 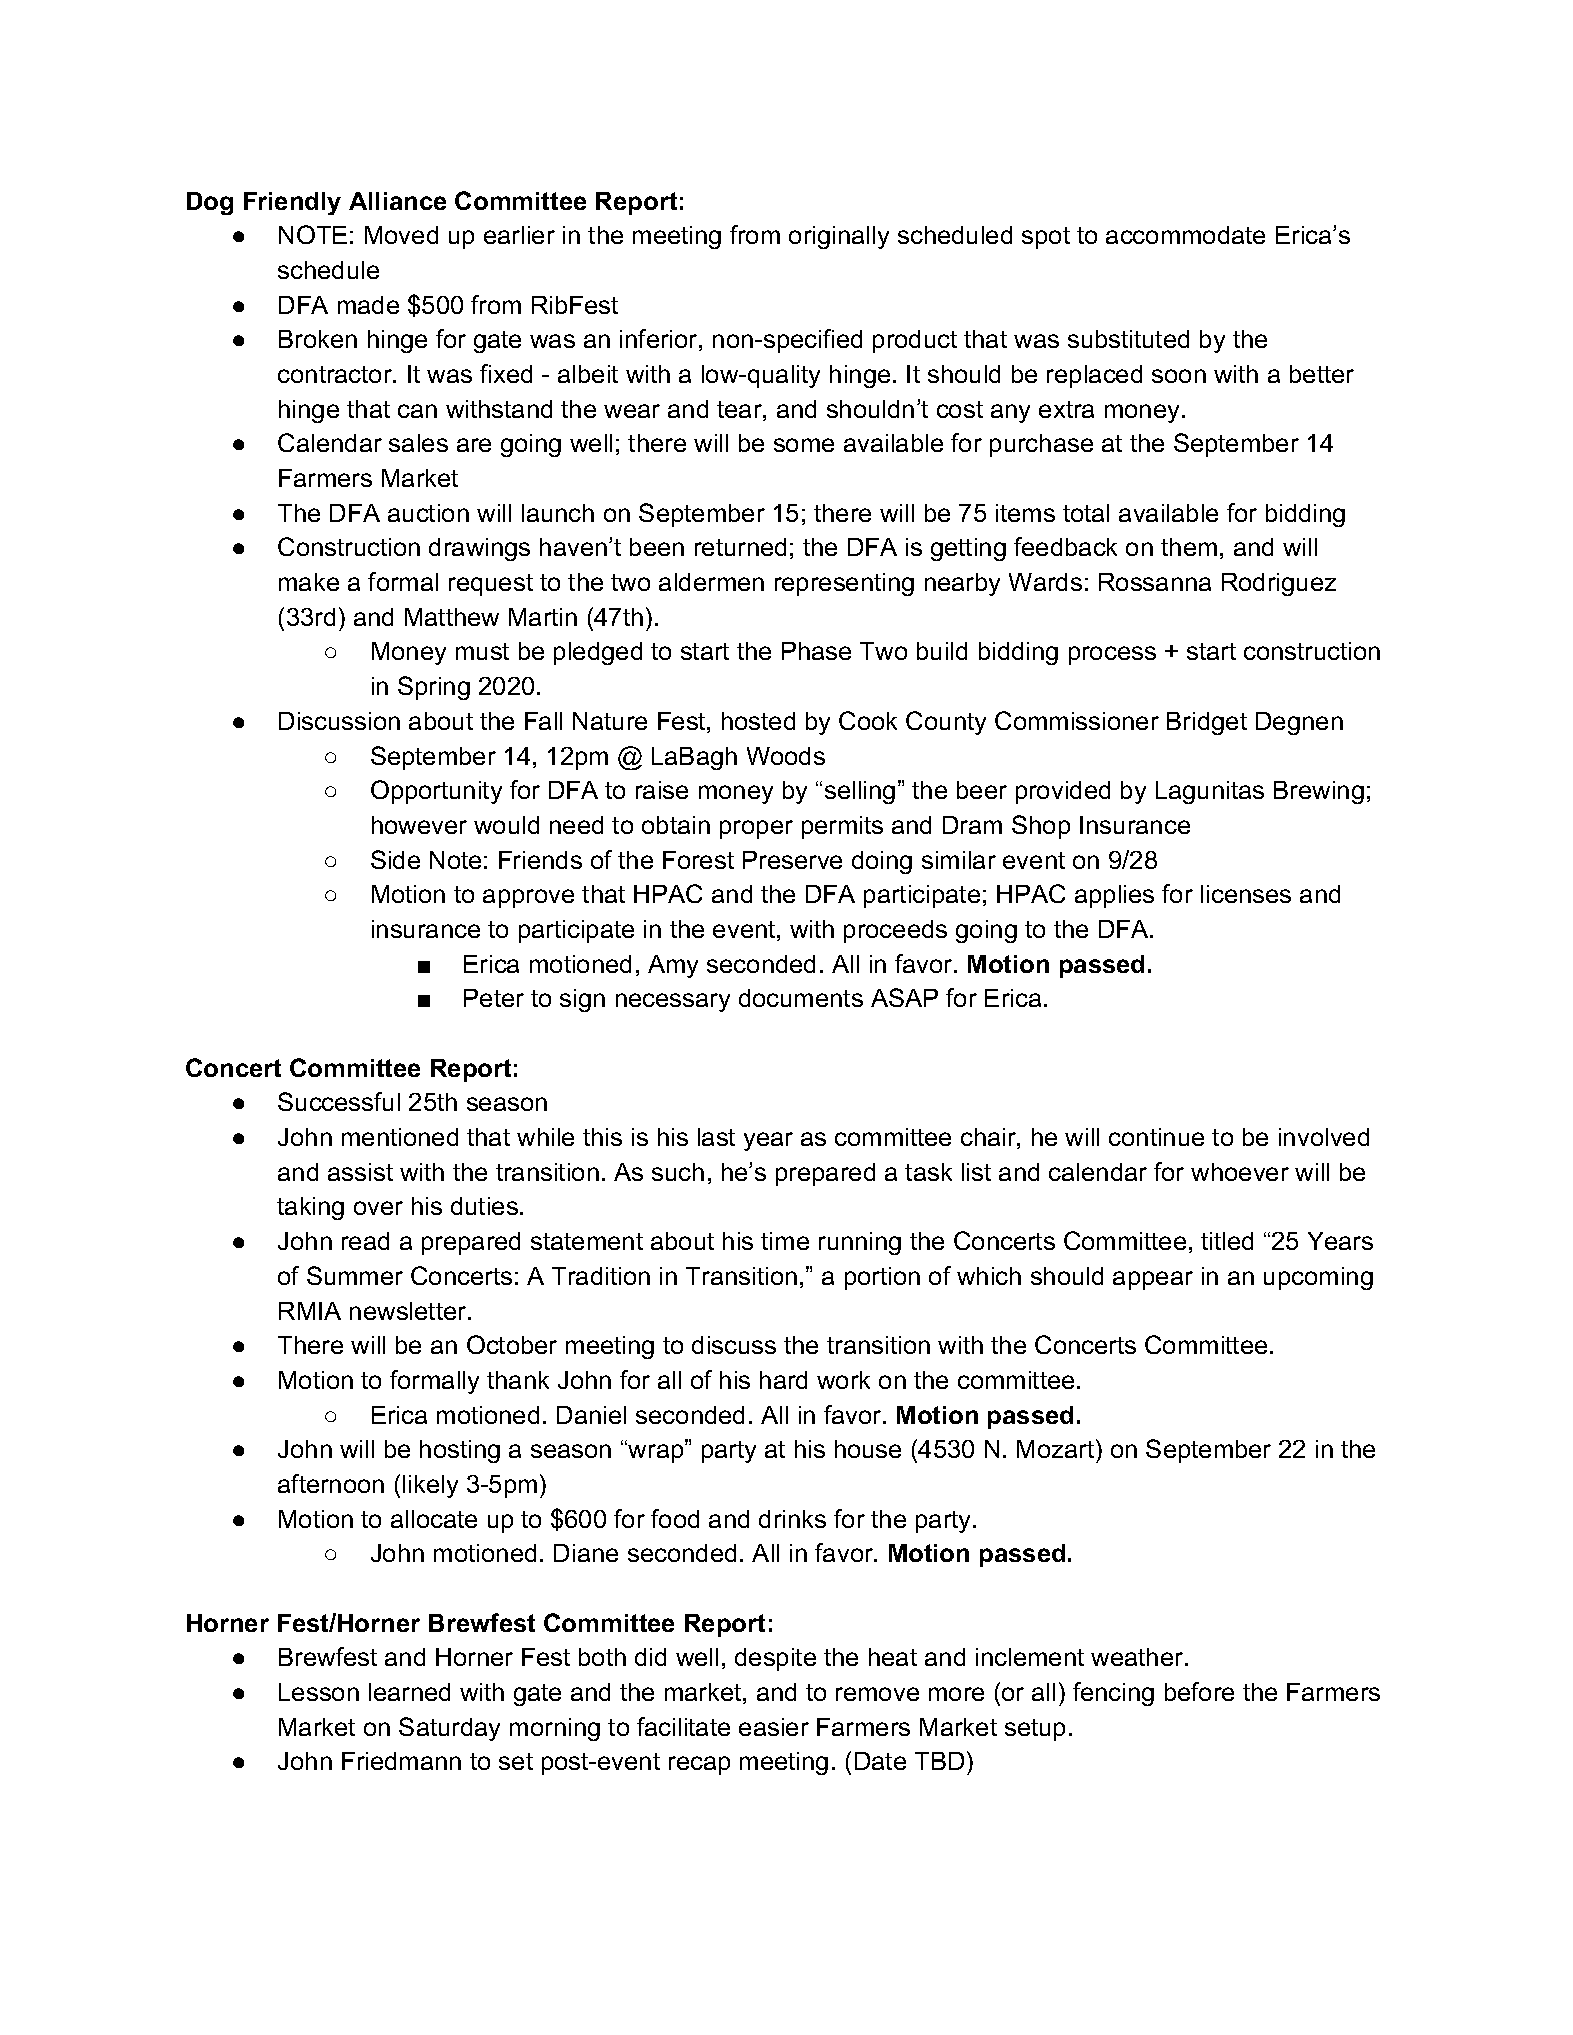 I want to click on titled, so click(x=1227, y=1241).
